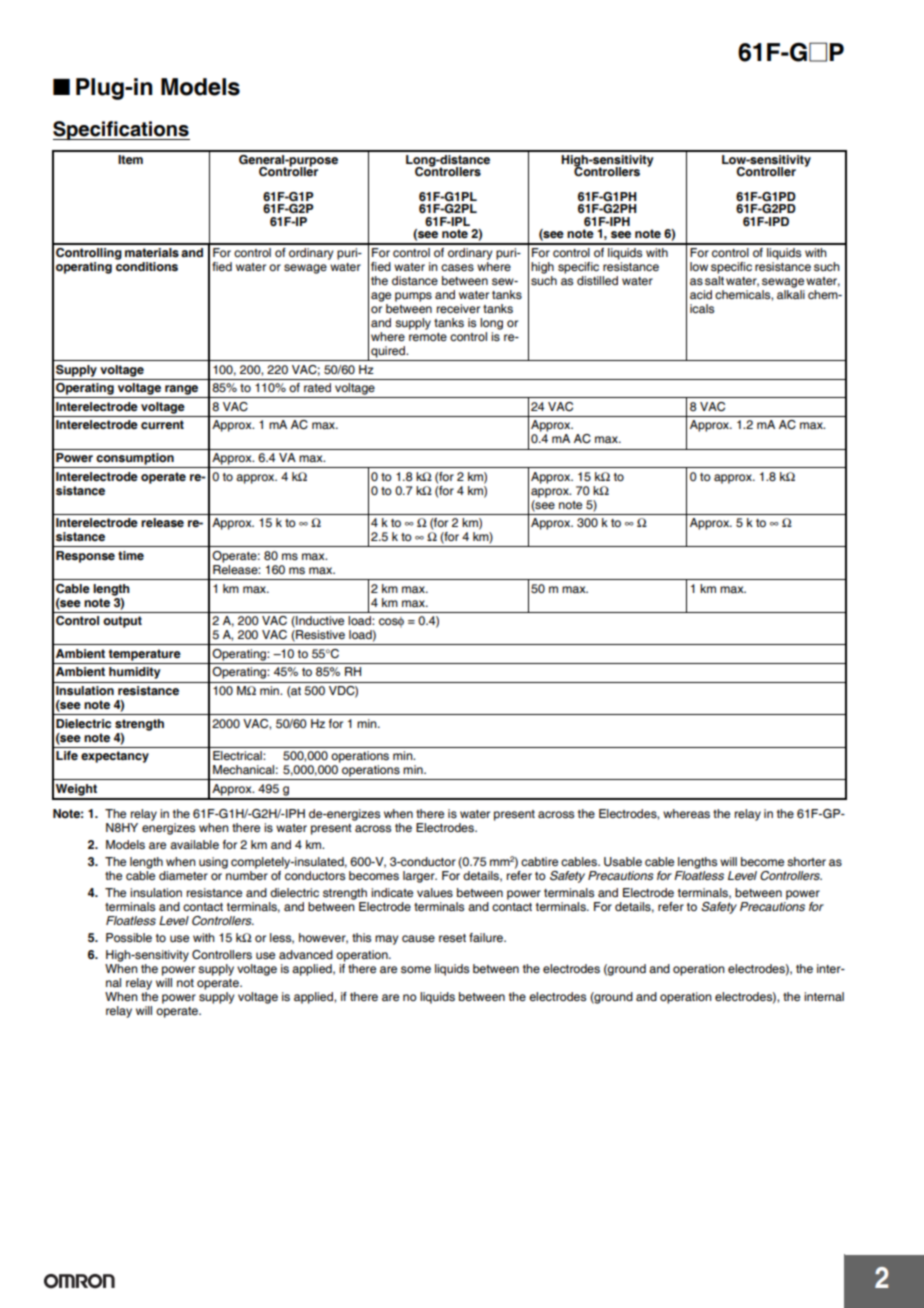 The width and height of the screenshot is (924, 1308). What do you see at coordinates (129, 938) in the screenshot?
I see `Possible` at bounding box center [129, 938].
